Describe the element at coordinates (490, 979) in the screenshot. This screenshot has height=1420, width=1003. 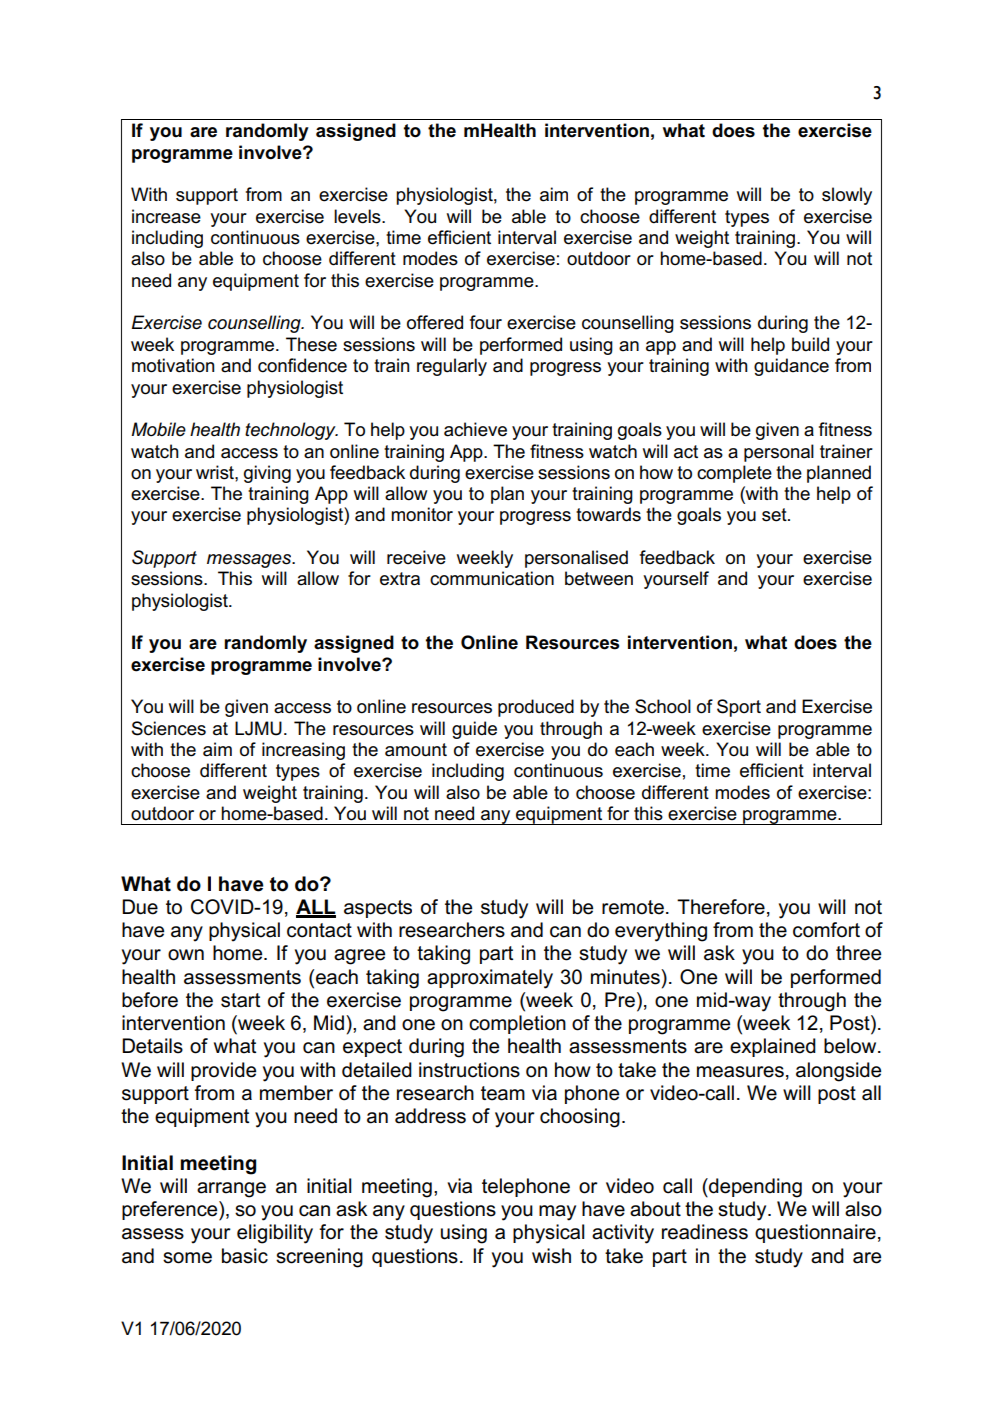
I see `approximately` at that location.
